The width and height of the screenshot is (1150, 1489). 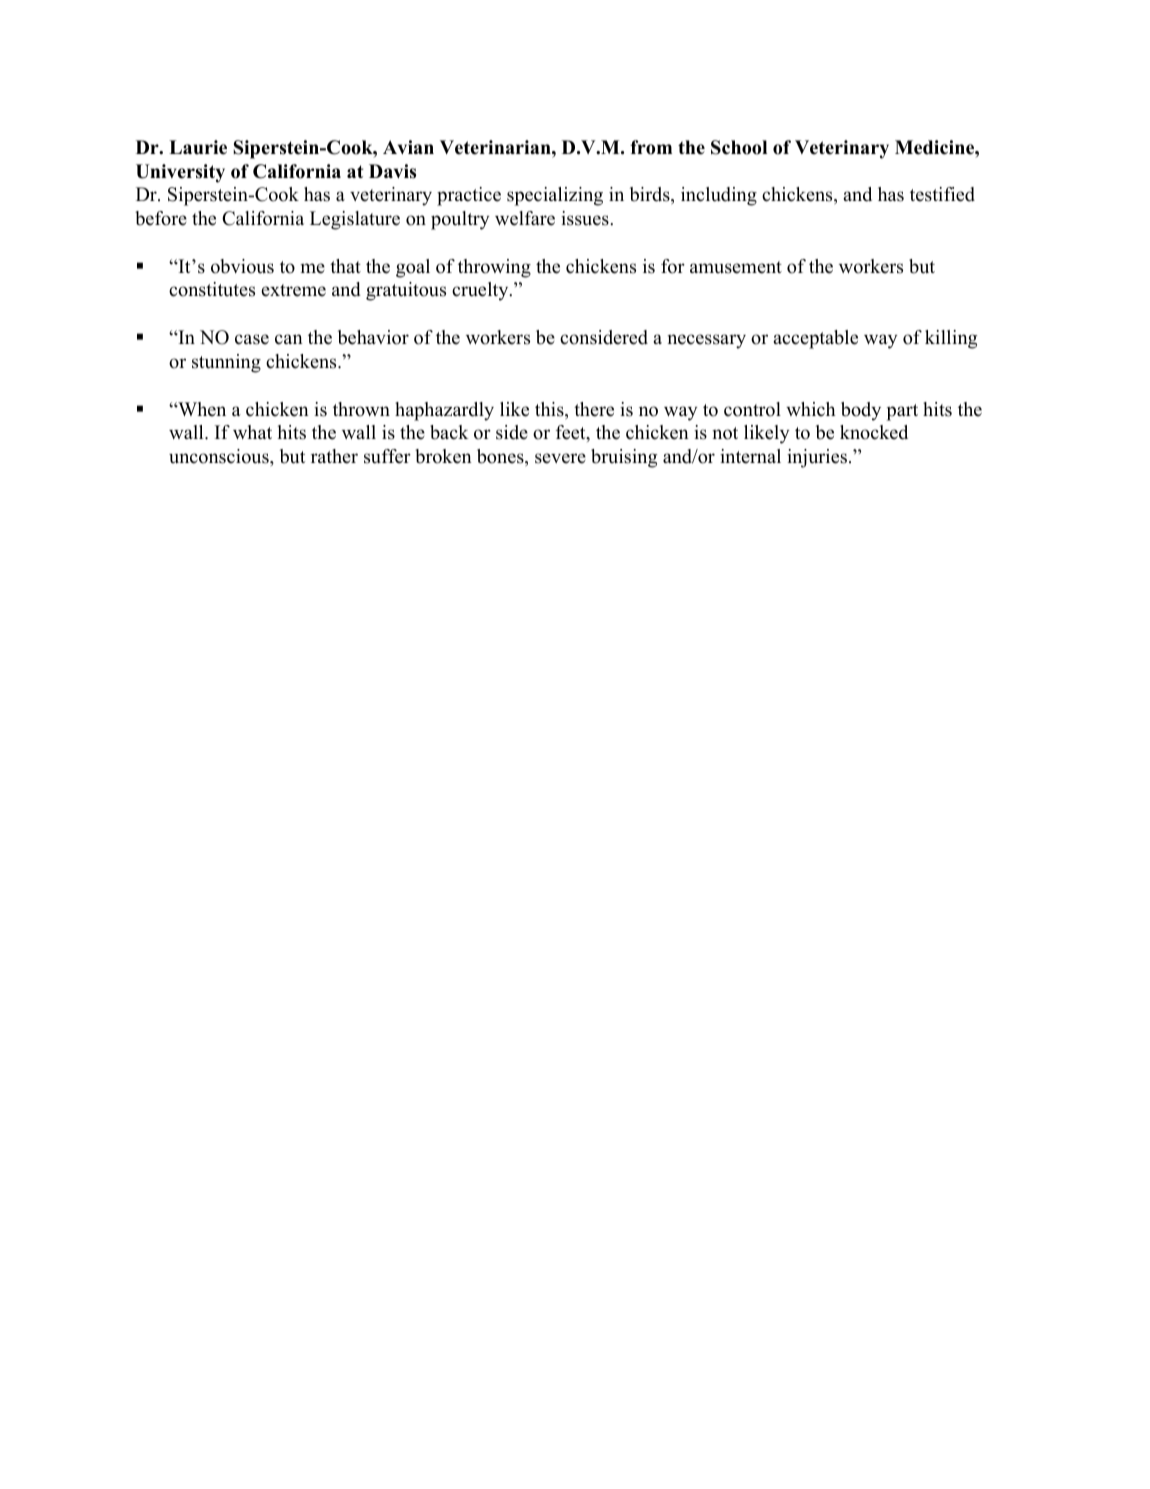 What do you see at coordinates (651, 147) in the screenshot?
I see `from` at bounding box center [651, 147].
